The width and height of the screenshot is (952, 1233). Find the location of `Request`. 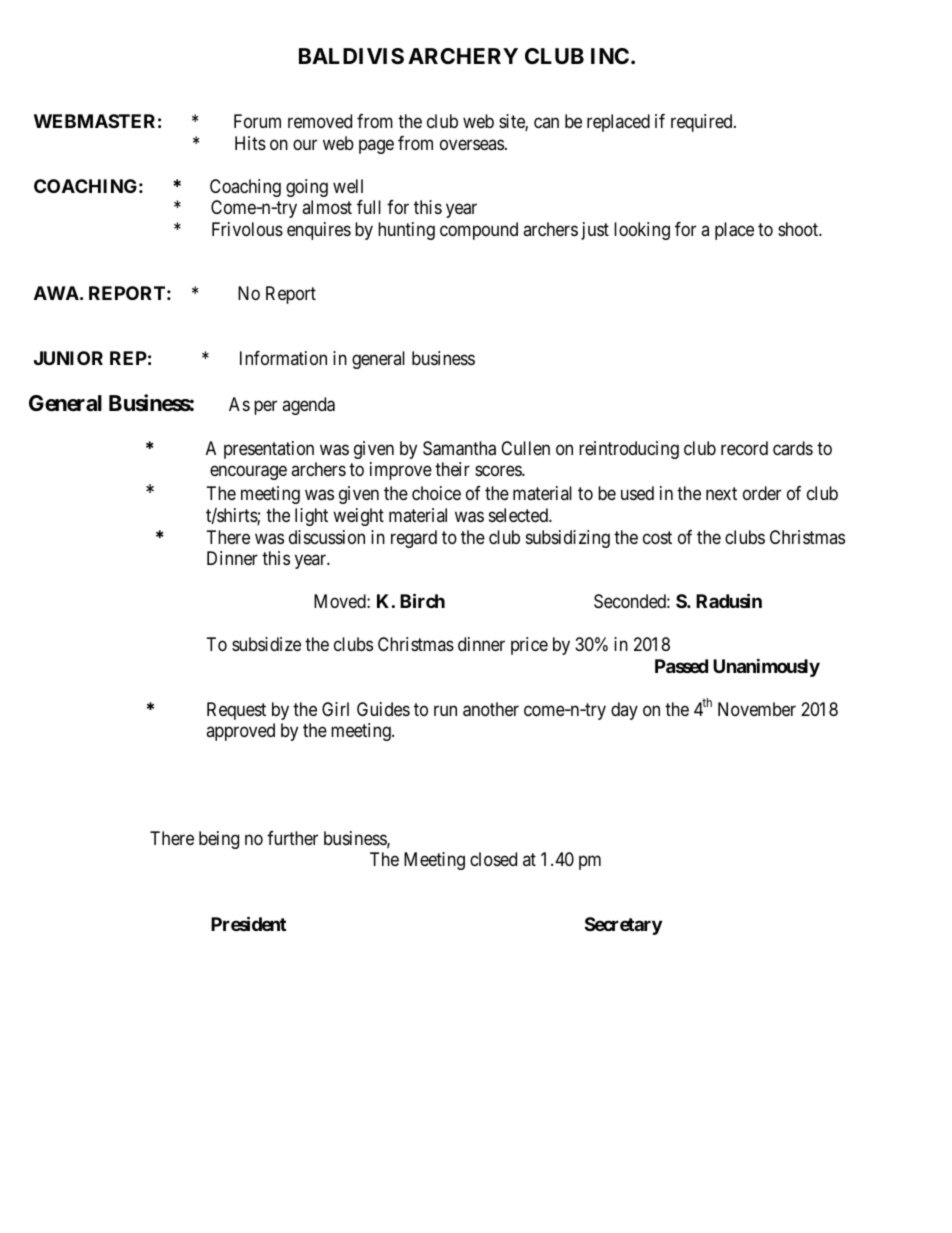

Request is located at coordinates (236, 711).
